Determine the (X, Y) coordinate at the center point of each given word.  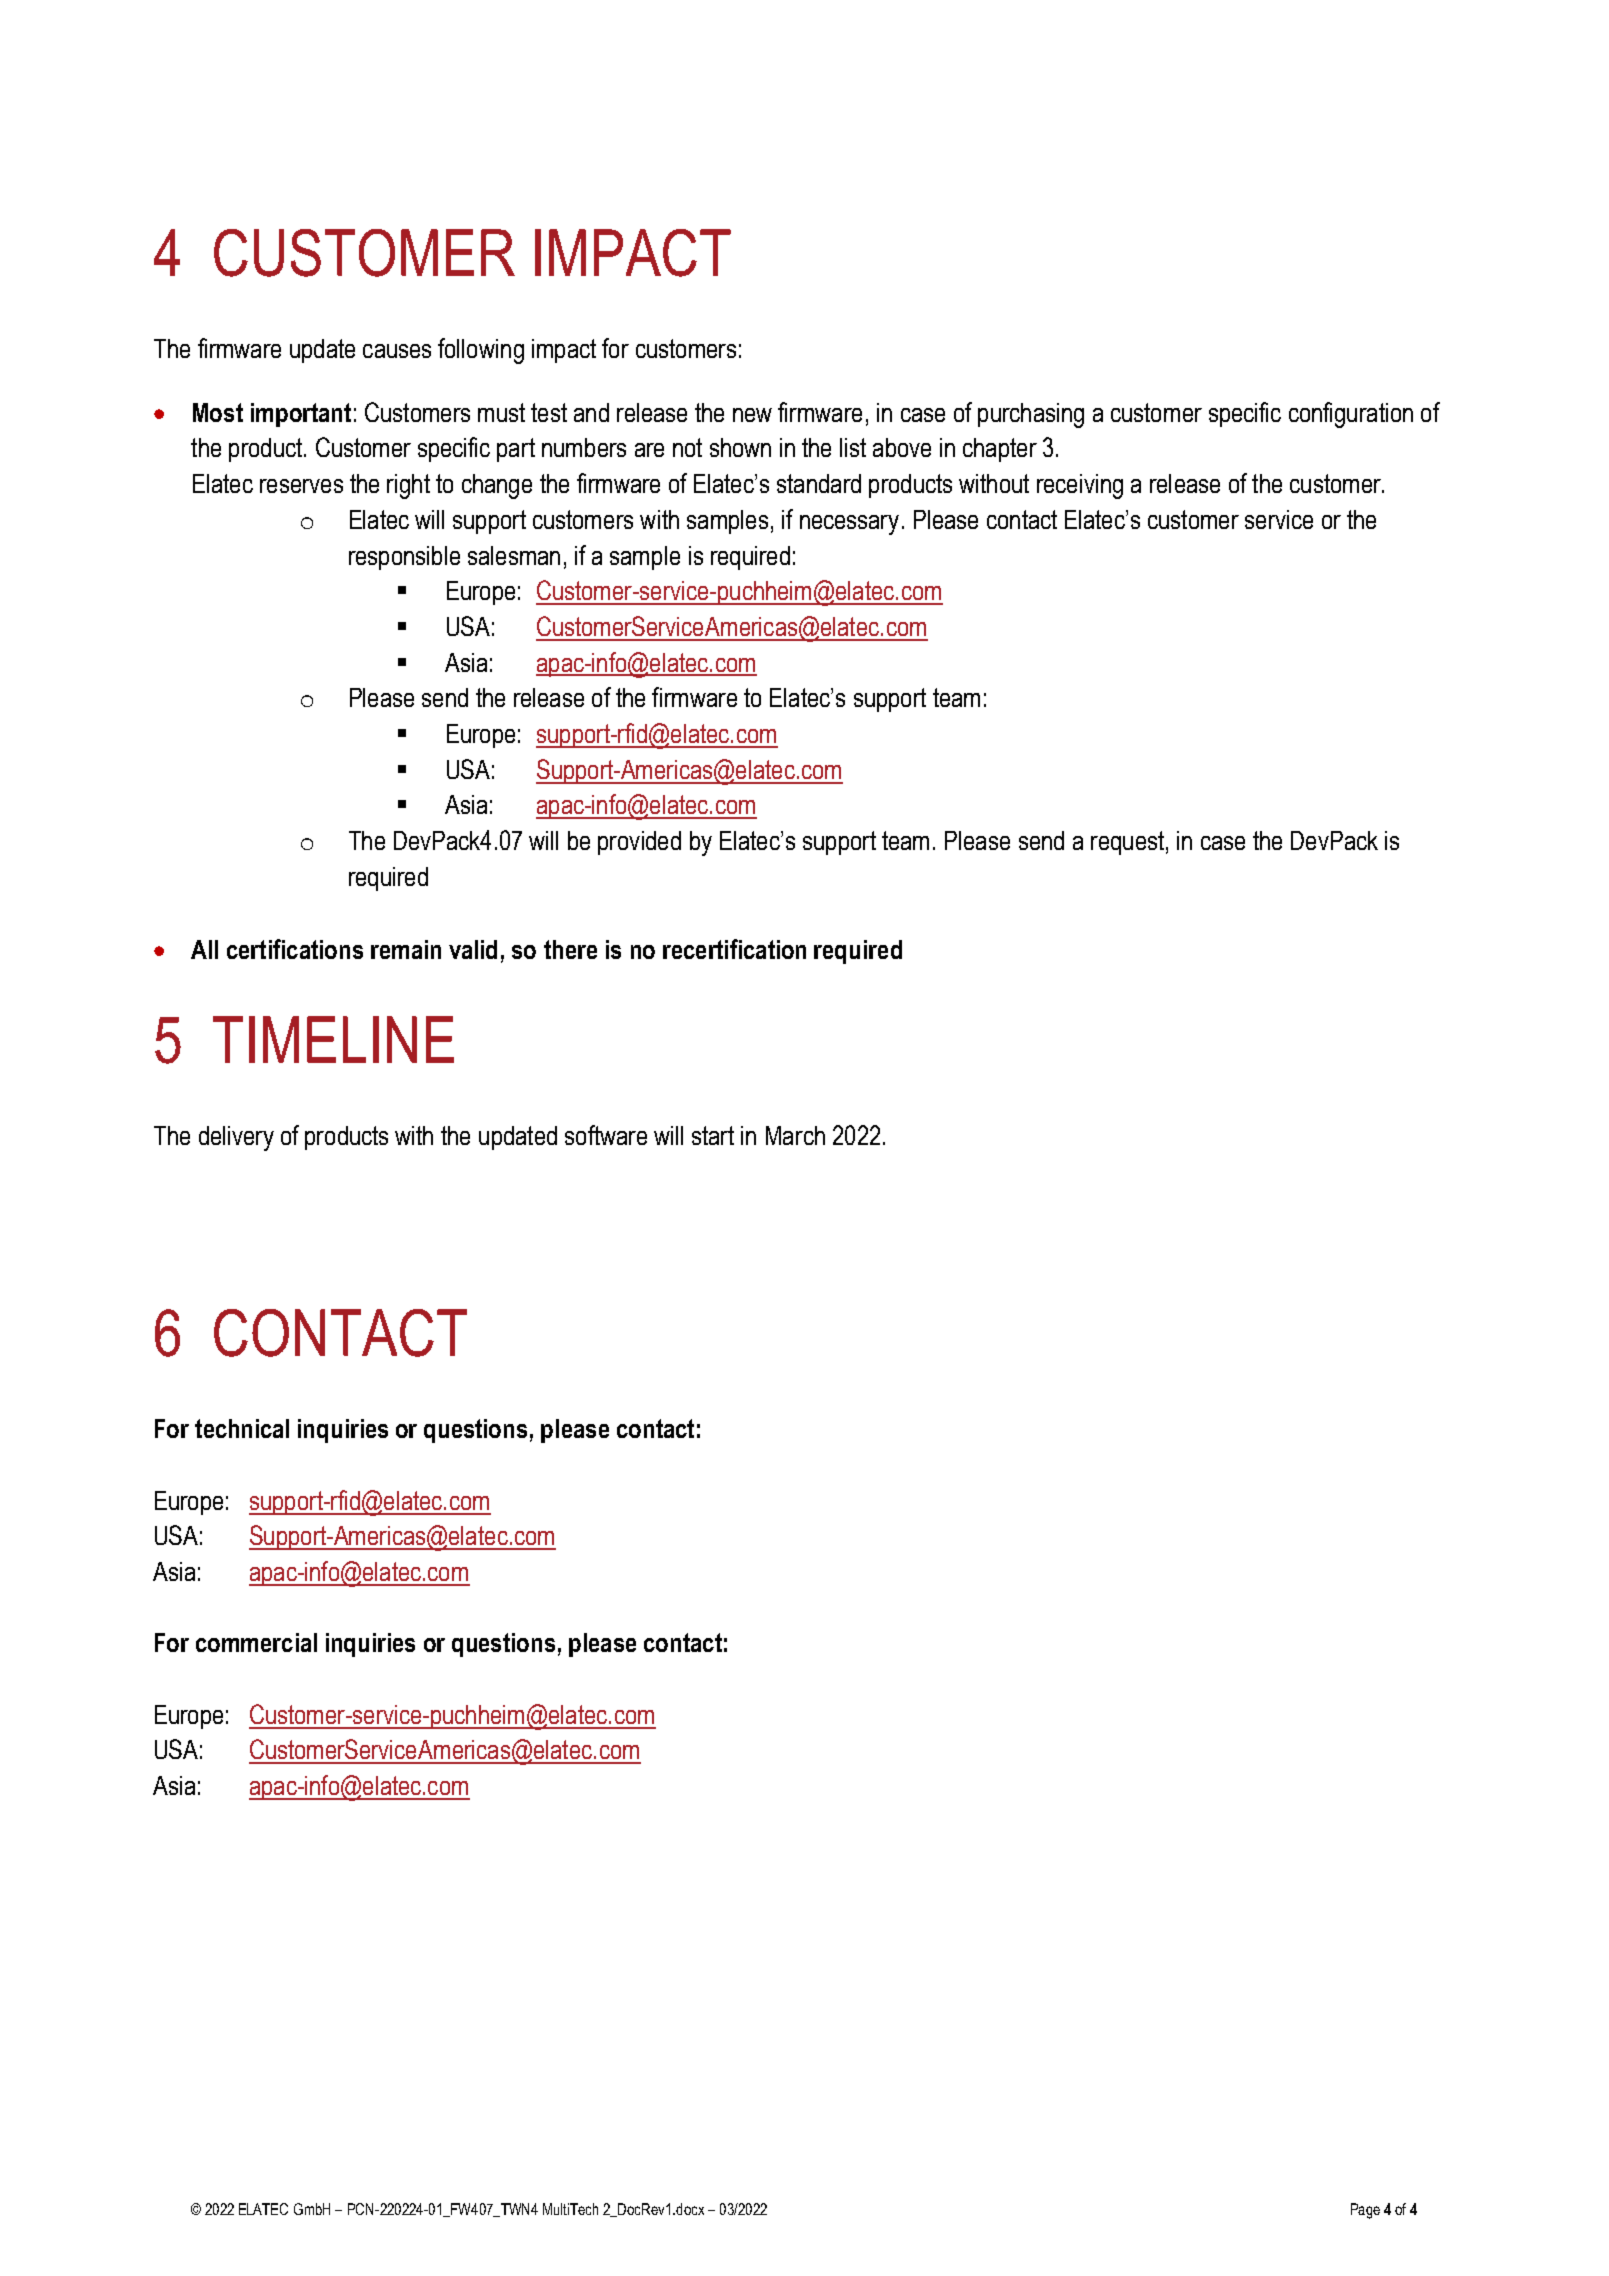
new (752, 415)
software (606, 1135)
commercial (256, 1642)
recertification (734, 949)
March (795, 1135)
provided (639, 843)
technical (242, 1428)
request (1127, 843)
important (301, 415)
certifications (295, 949)
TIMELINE (333, 1039)
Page (1365, 2211)
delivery (236, 1138)
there (570, 949)
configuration (1351, 415)
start (713, 1135)
